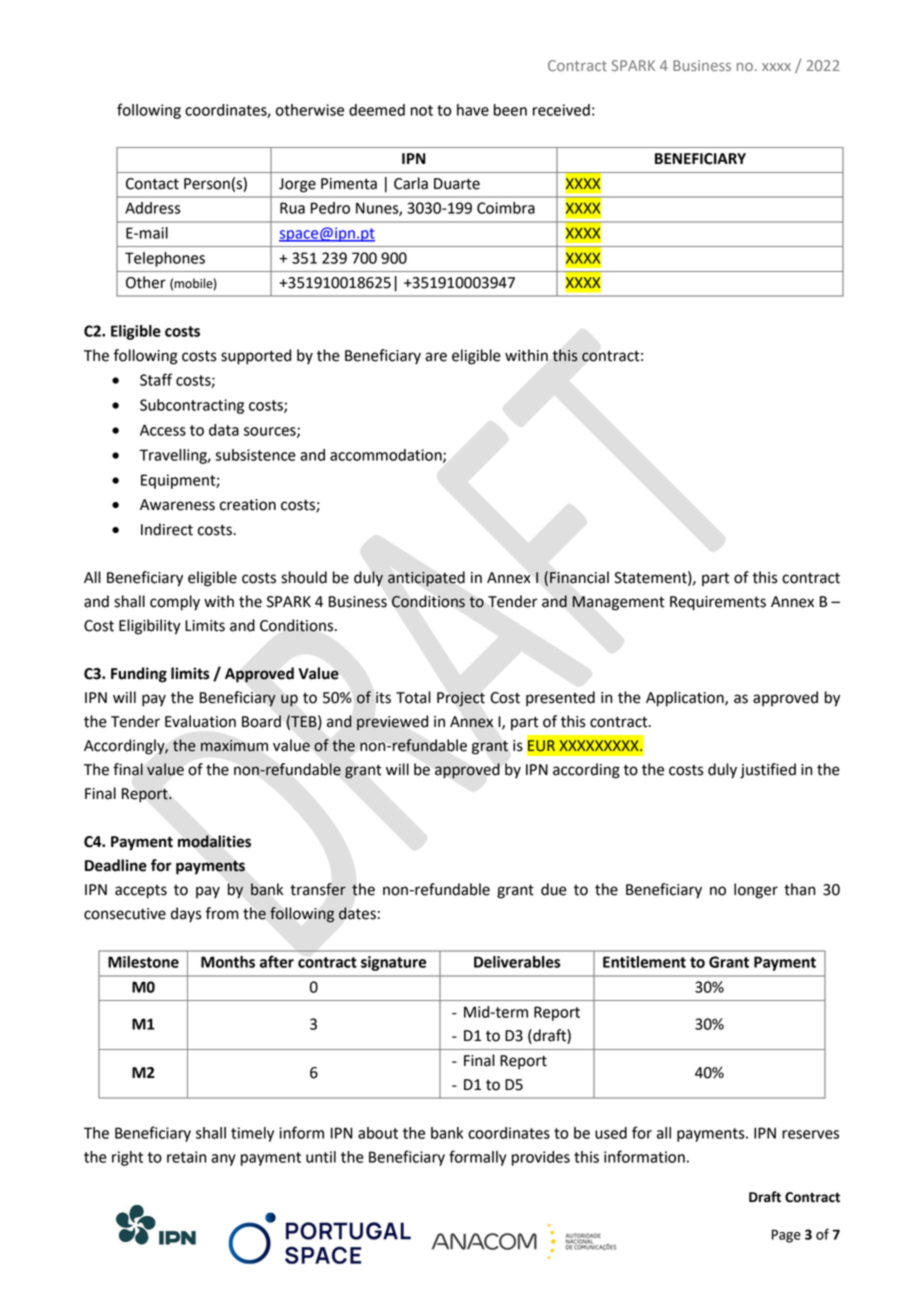  Describe the element at coordinates (473, 110) in the screenshot. I see `have` at that location.
